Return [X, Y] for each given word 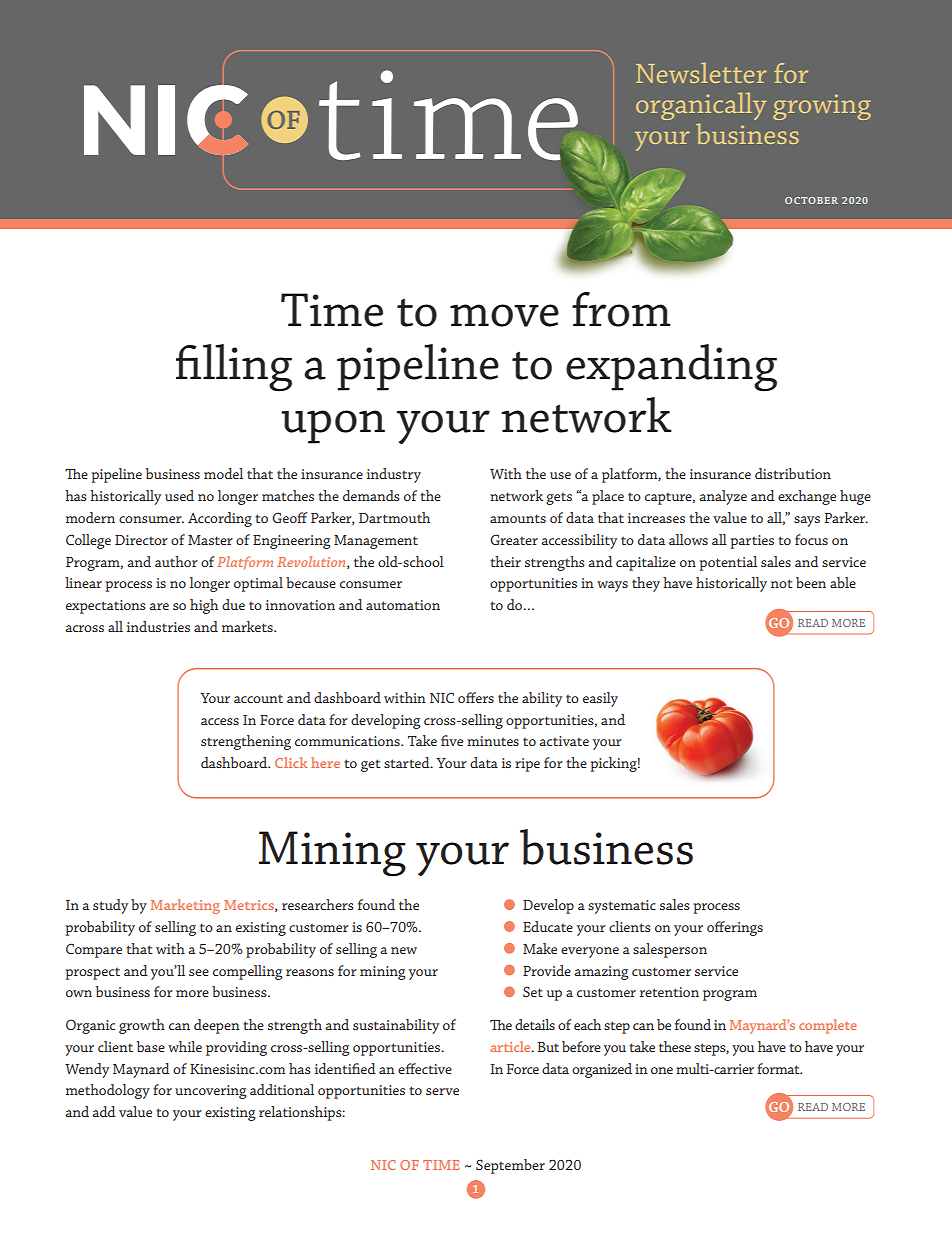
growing [822, 107]
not [782, 583]
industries [158, 626]
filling [234, 368]
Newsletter [701, 72]
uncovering [211, 1092]
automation [403, 605]
